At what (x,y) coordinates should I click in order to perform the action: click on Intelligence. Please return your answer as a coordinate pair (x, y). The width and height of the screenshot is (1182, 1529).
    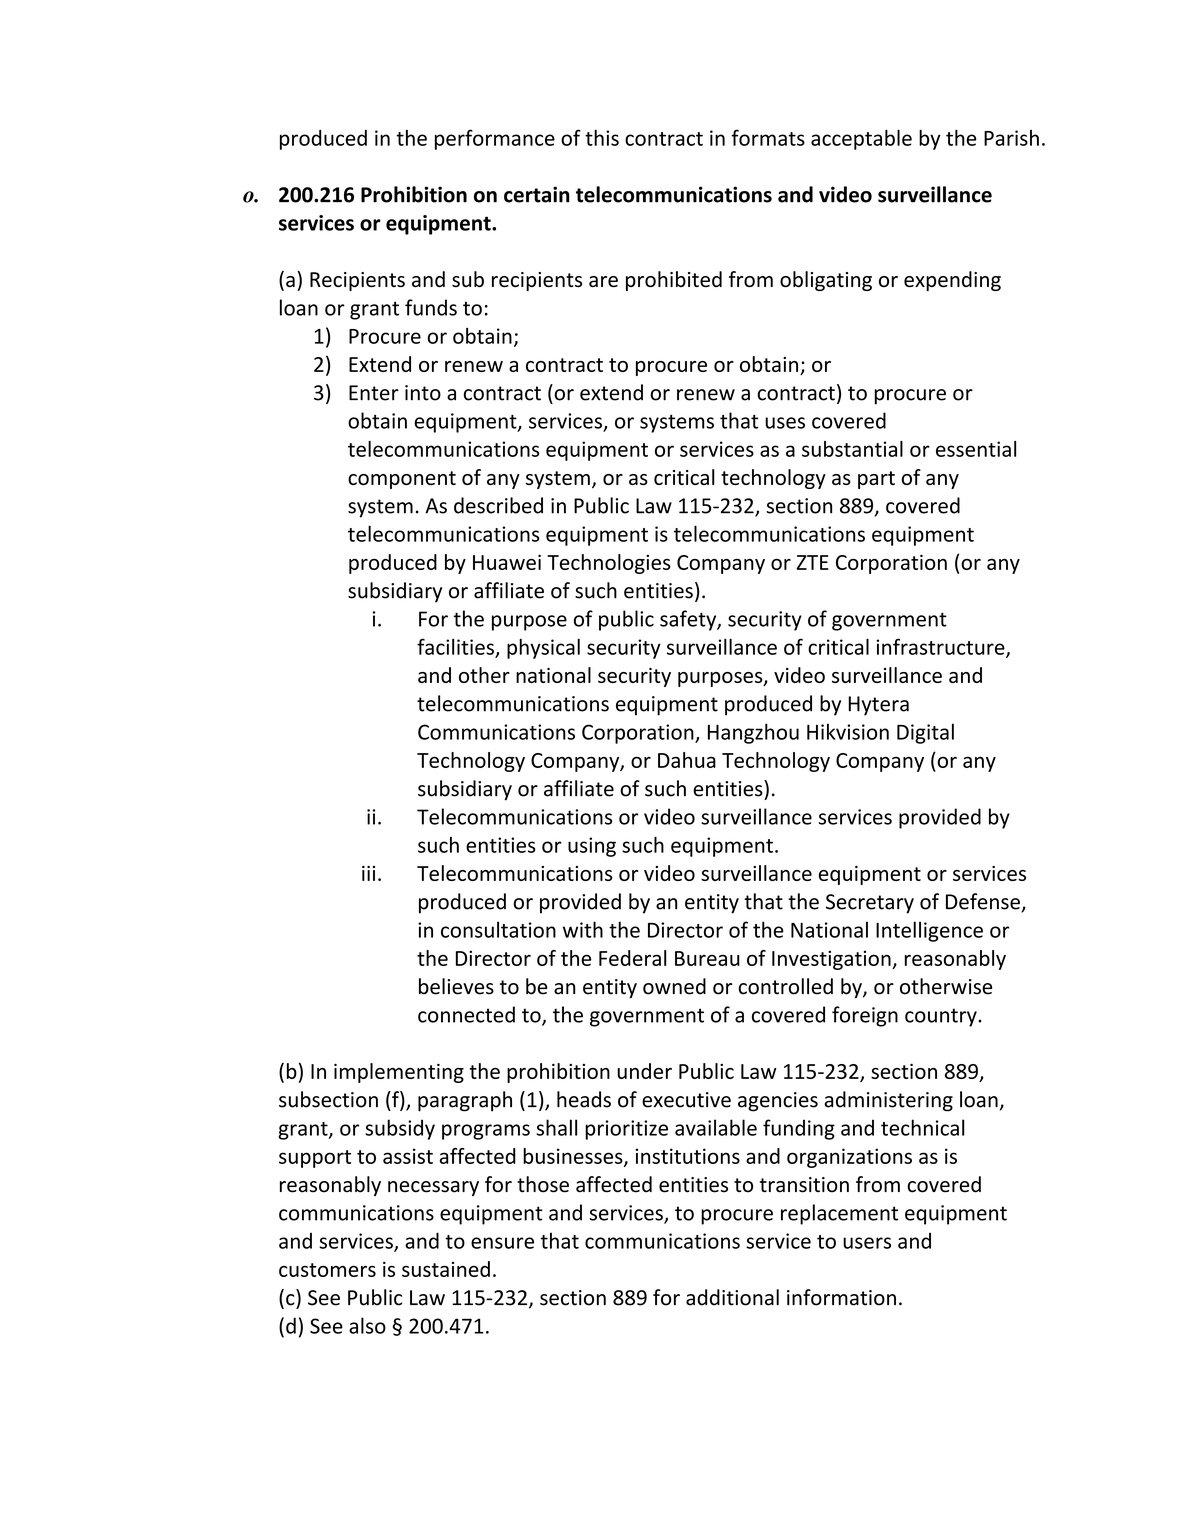
    Looking at the image, I should click on (929, 931).
